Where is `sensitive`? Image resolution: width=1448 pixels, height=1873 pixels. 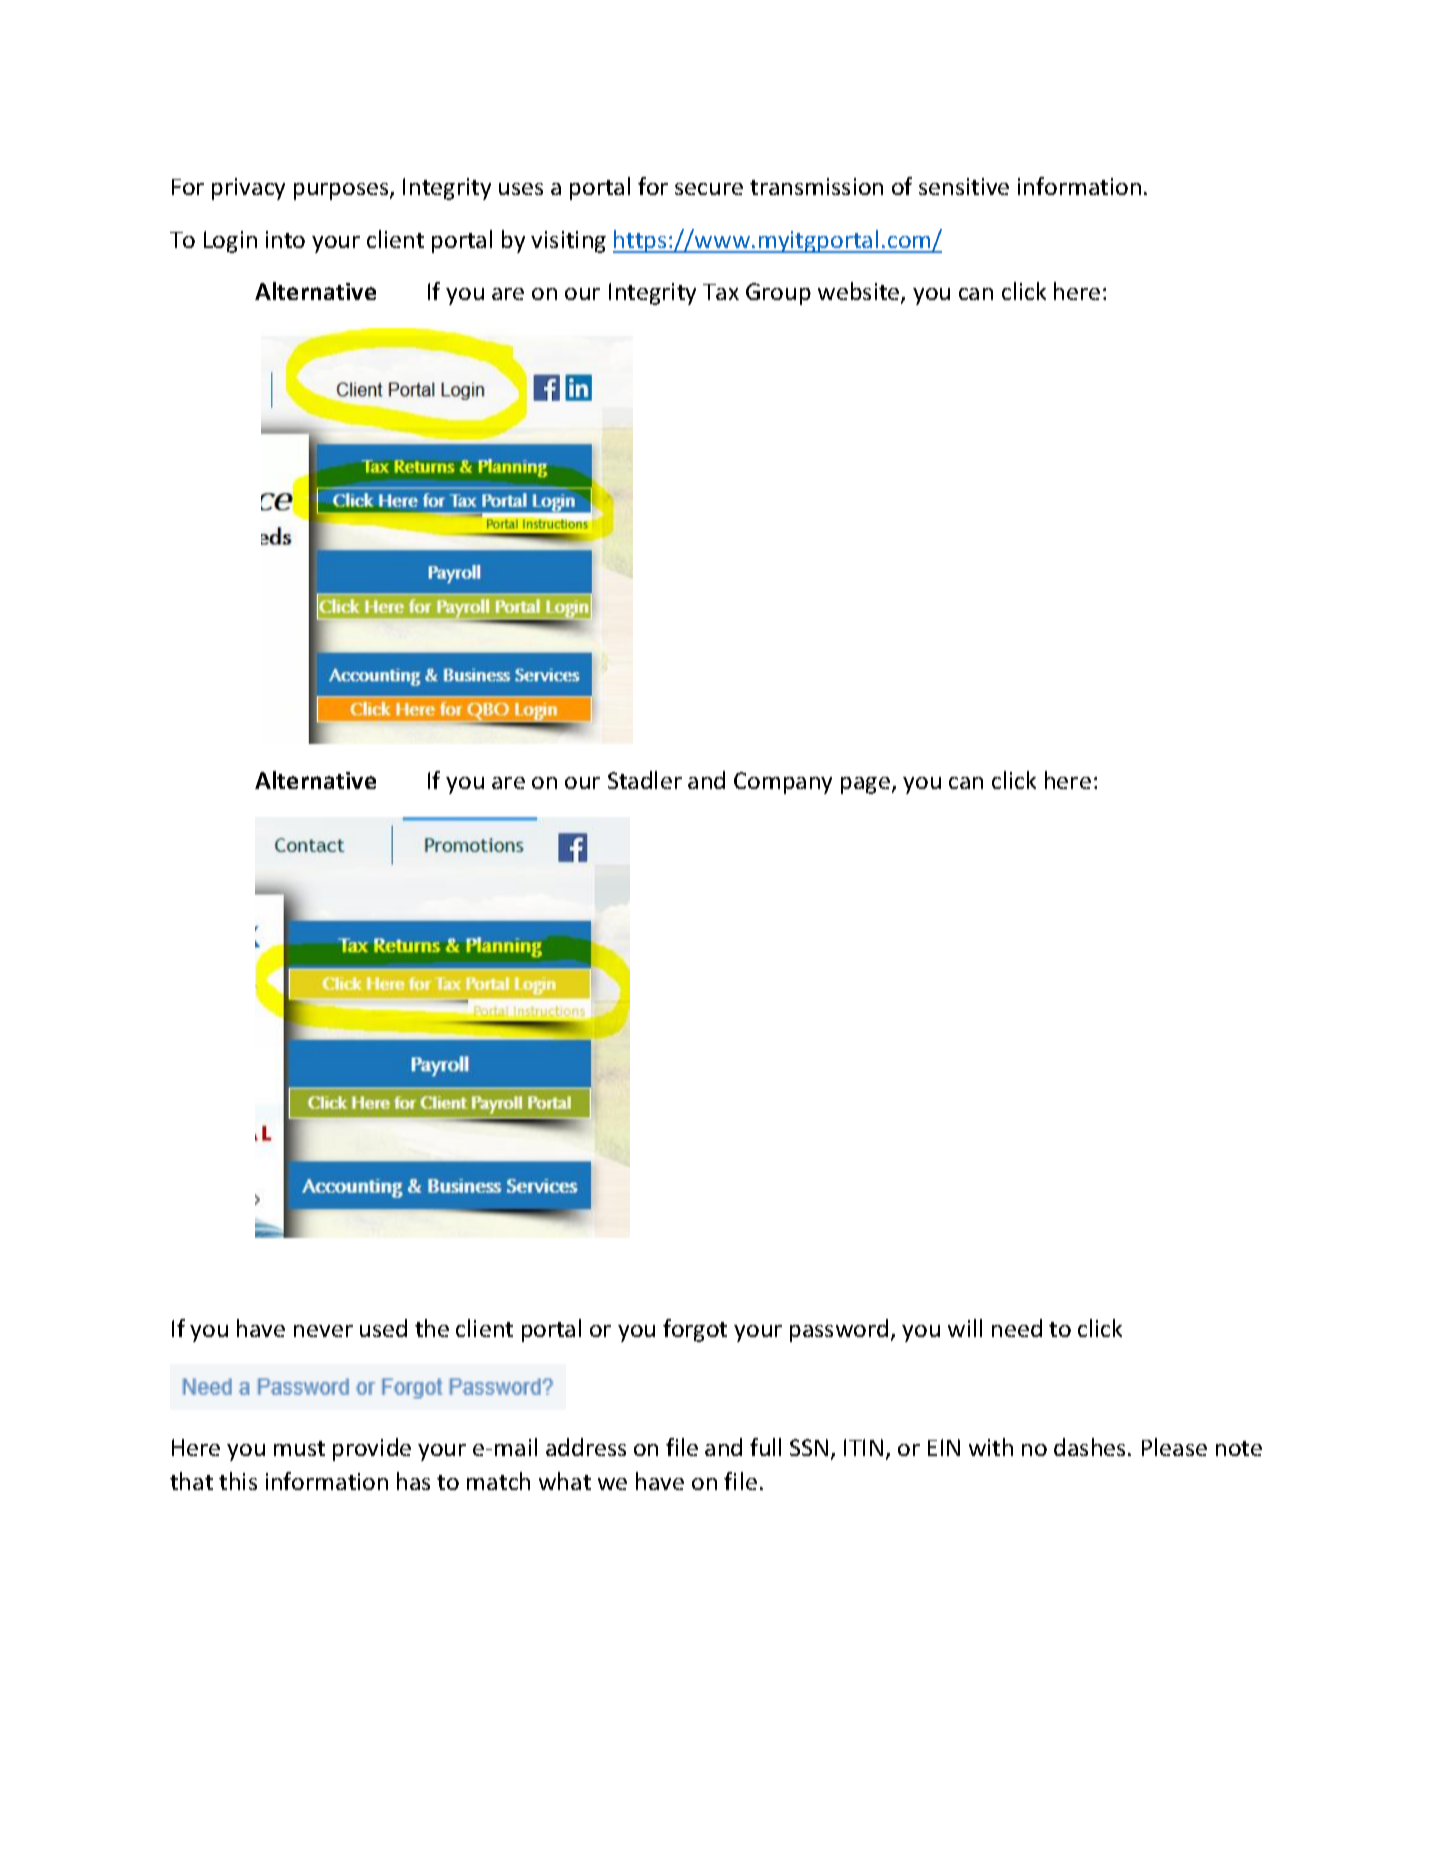 sensitive is located at coordinates (964, 186).
